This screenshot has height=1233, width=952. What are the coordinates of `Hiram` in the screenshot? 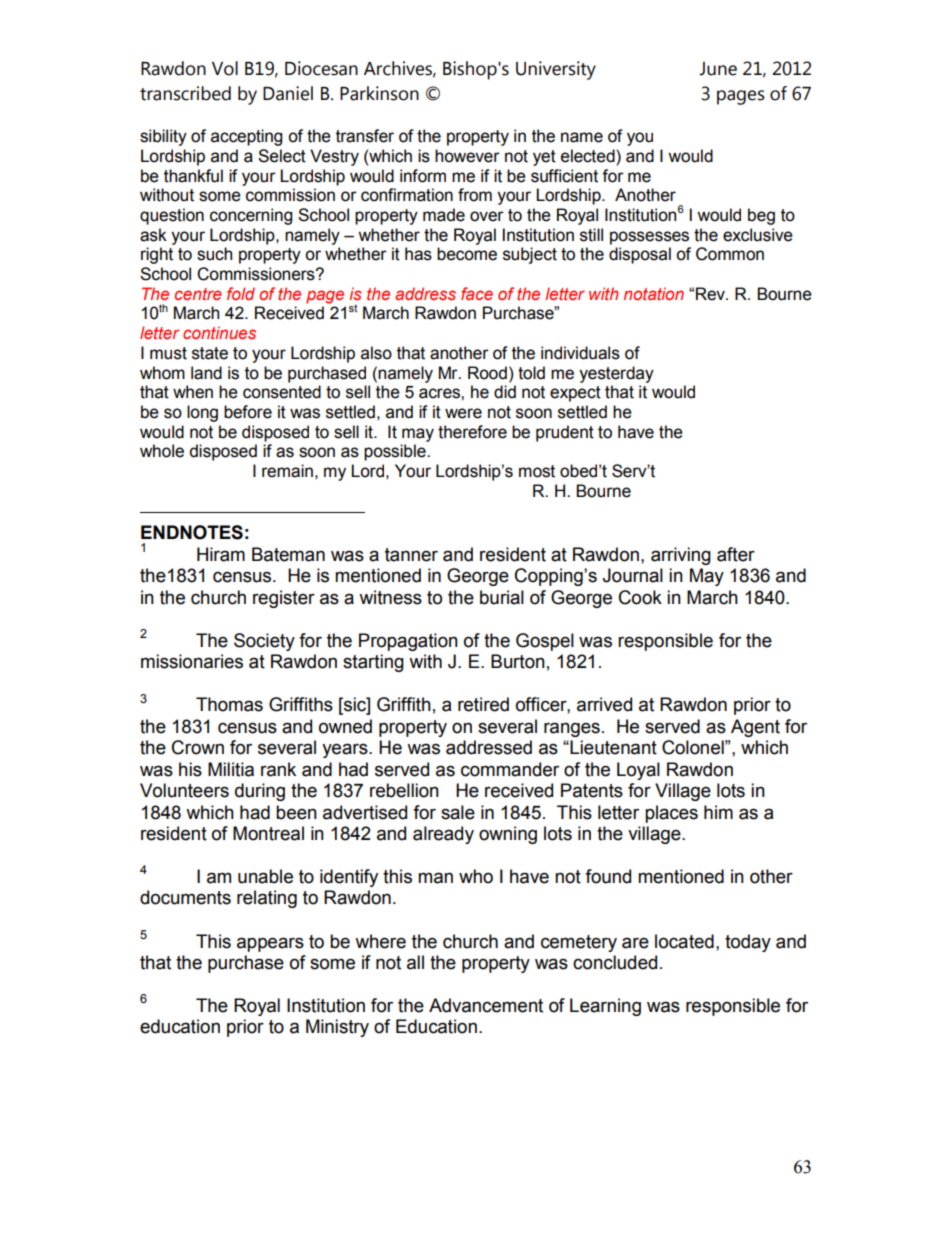 It's located at (221, 554).
